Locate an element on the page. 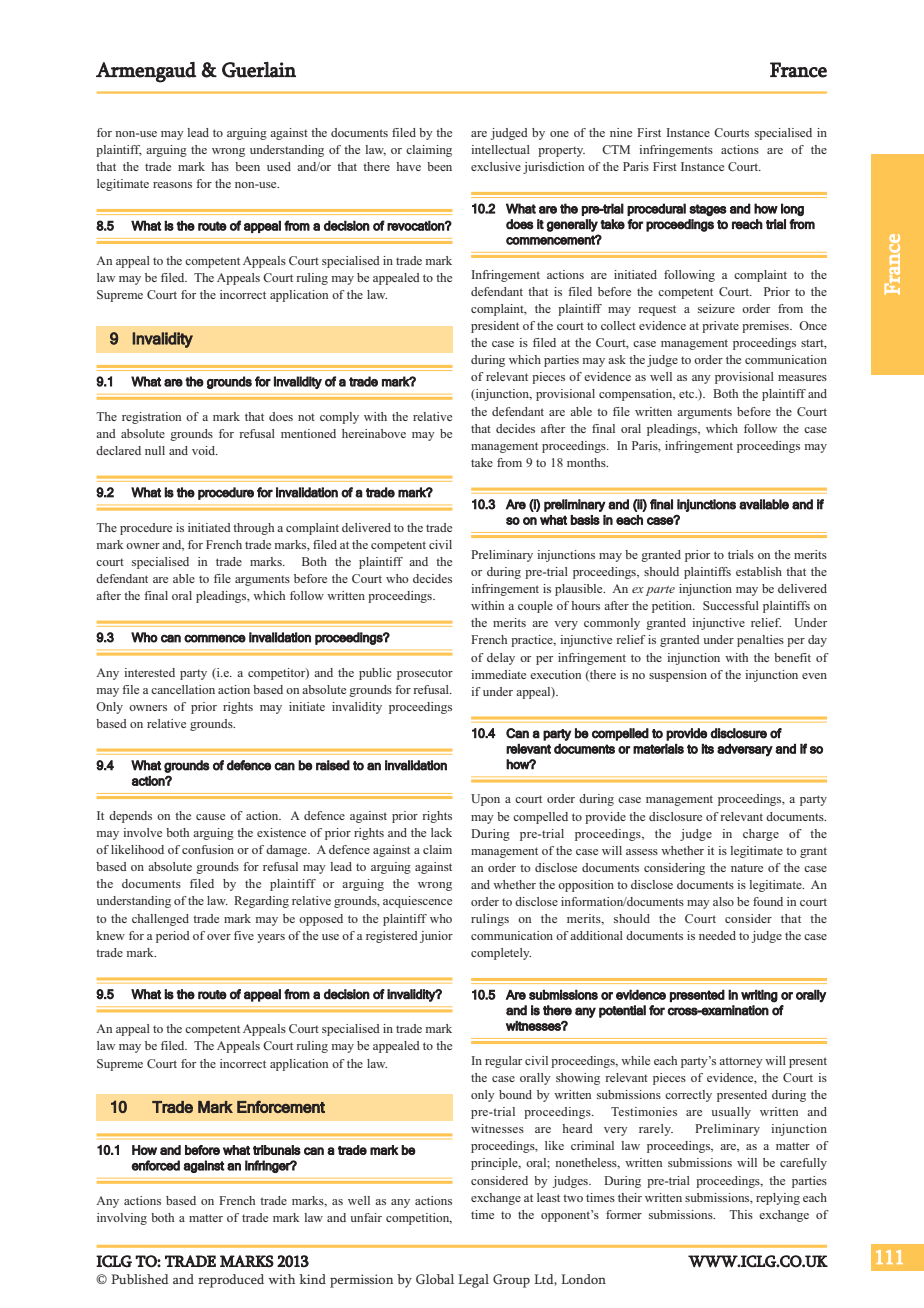  completely is located at coordinates (501, 954).
